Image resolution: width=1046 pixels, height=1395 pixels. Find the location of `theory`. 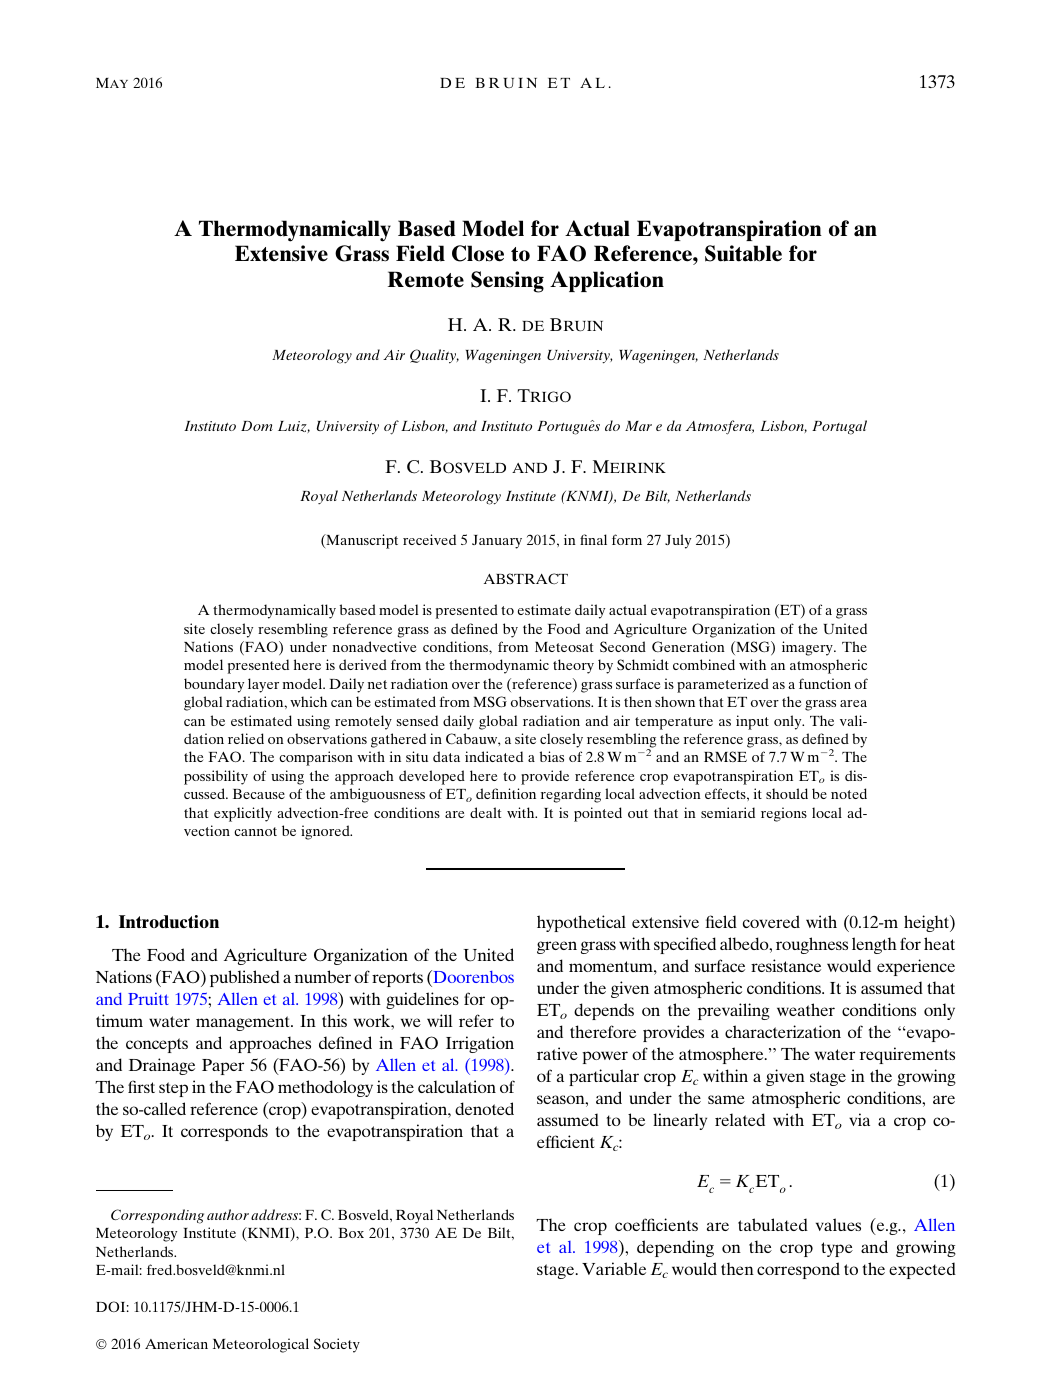

theory is located at coordinates (573, 666).
